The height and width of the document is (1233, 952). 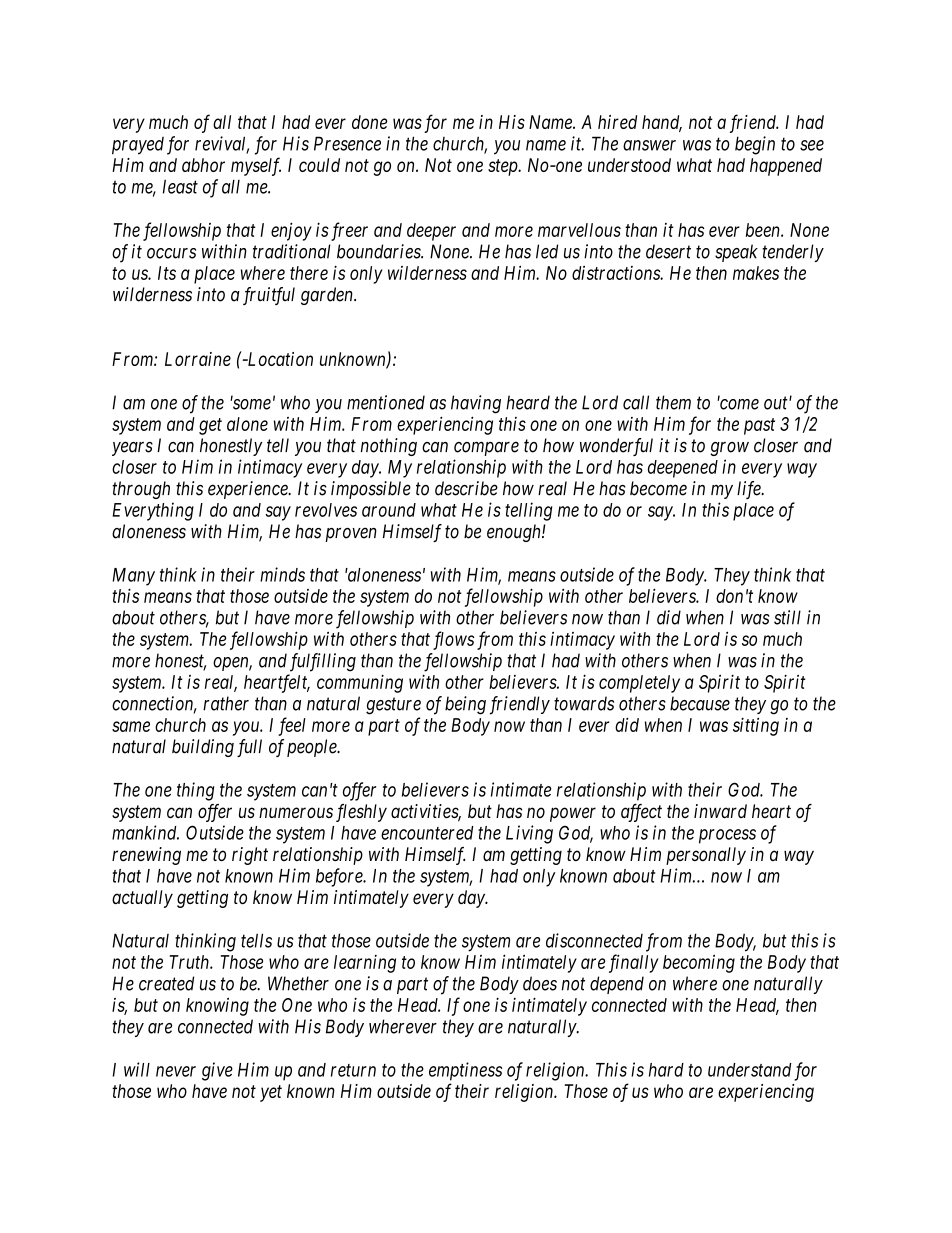 I want to click on flows, so click(x=453, y=640).
